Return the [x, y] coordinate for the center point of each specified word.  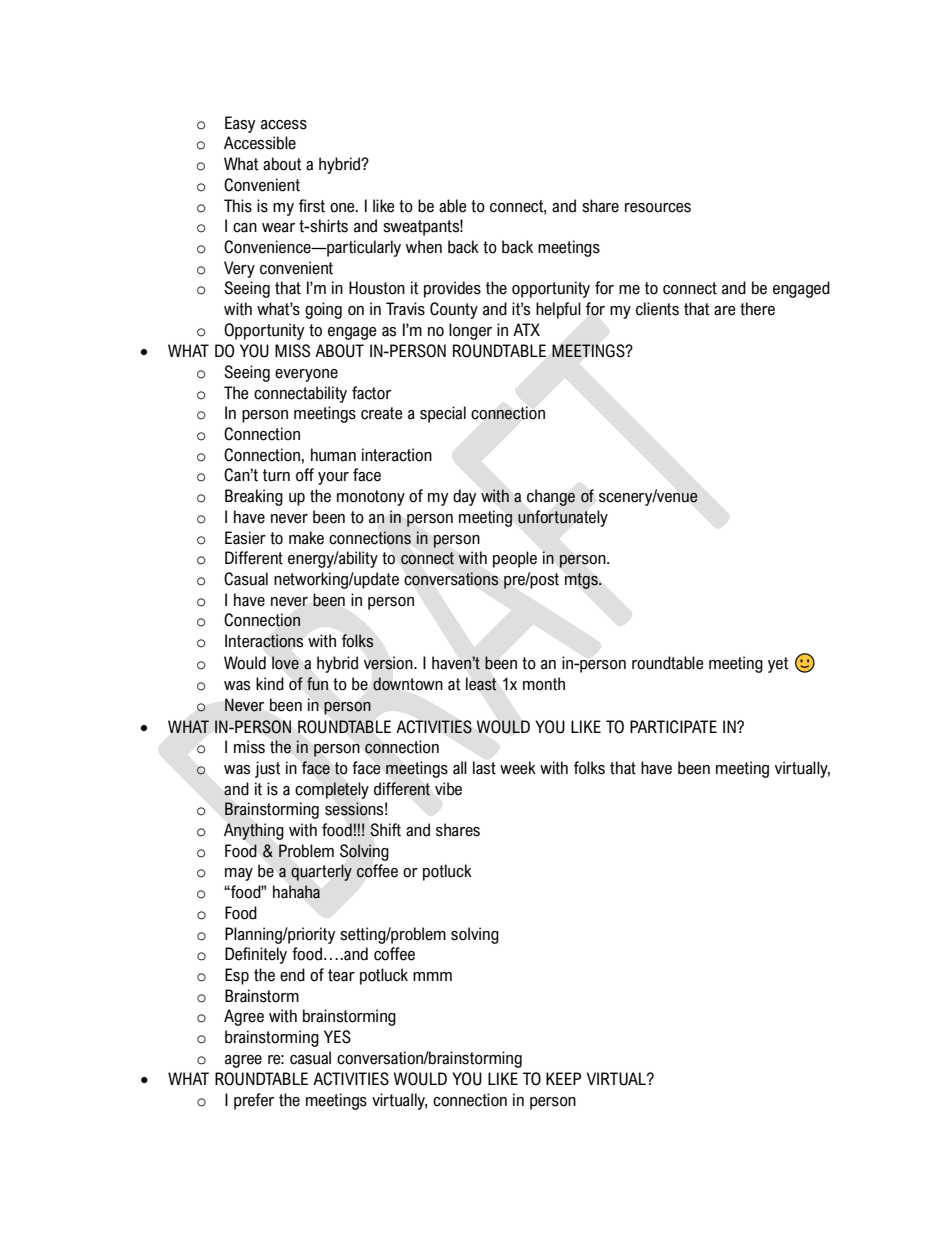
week [518, 768]
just [267, 769]
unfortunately [563, 518]
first [312, 206]
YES [337, 1037]
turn [276, 475]
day [464, 497]
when [424, 247]
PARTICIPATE [673, 727]
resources [658, 208]
